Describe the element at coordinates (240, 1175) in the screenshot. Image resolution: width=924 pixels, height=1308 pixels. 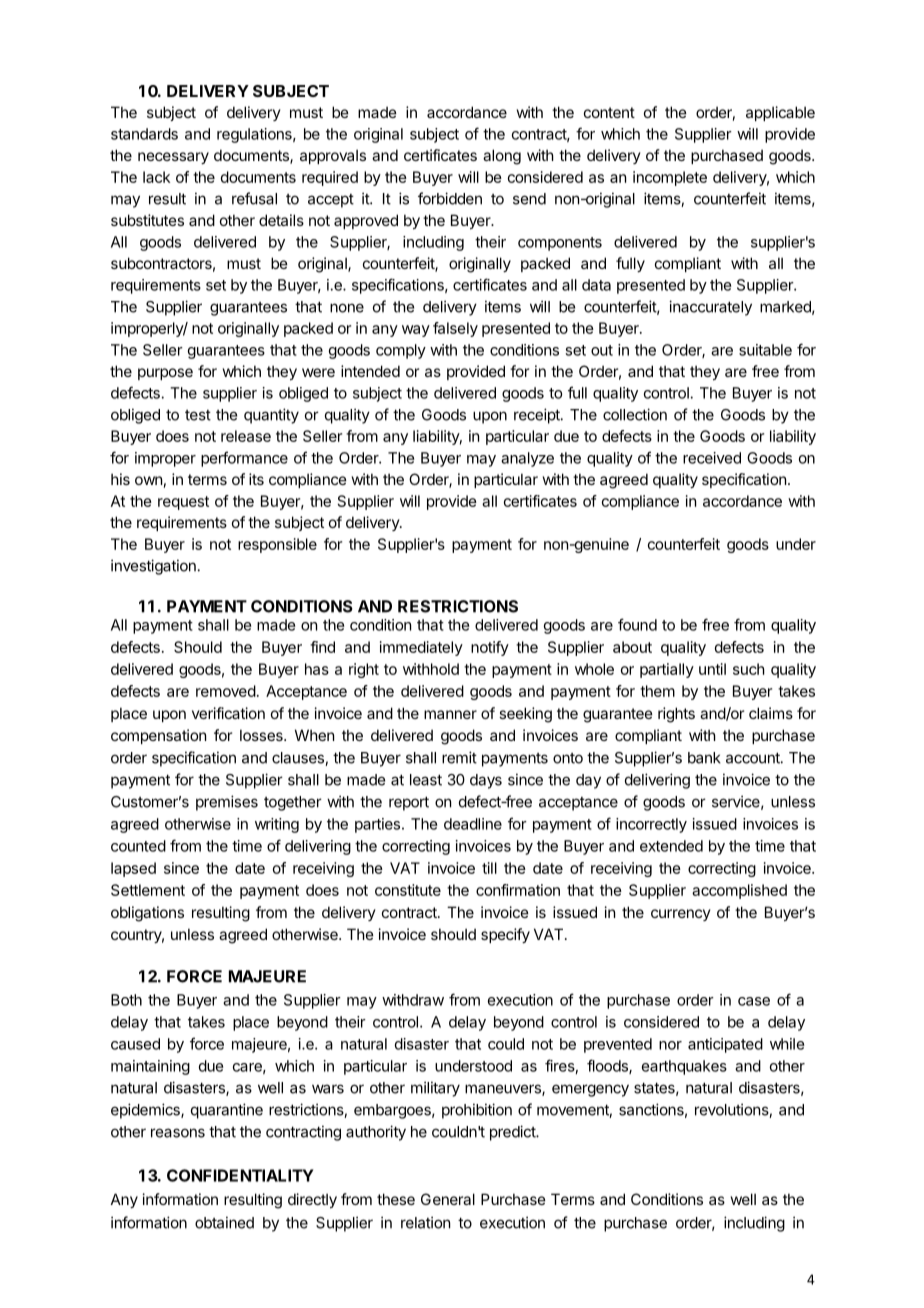
I see `CONFIDENTIALITY` at that location.
